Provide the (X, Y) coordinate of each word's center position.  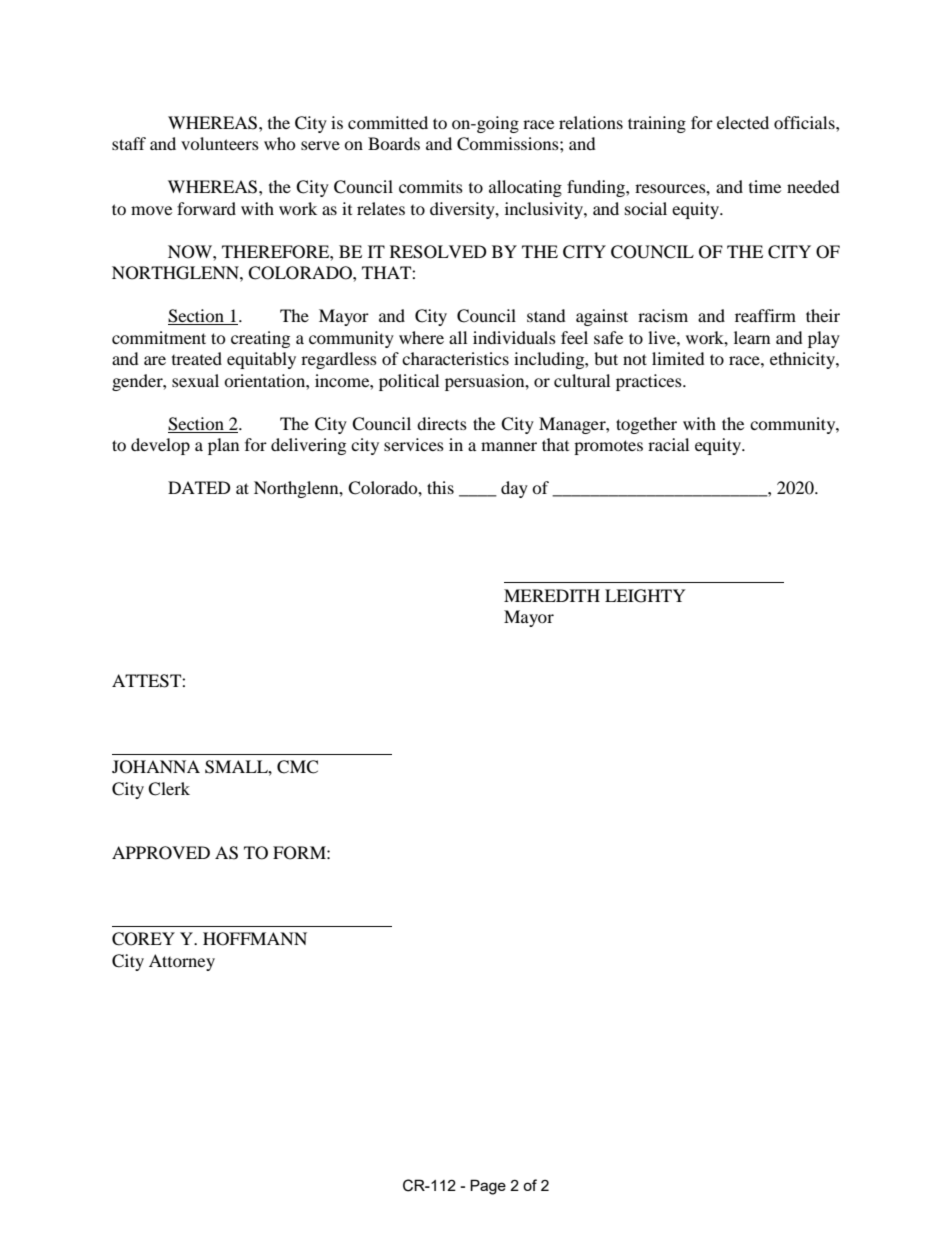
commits (431, 186)
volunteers (220, 143)
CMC (297, 767)
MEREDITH (552, 595)
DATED (199, 487)
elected (743, 122)
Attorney (182, 962)
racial (668, 444)
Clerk (169, 789)
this (440, 487)
